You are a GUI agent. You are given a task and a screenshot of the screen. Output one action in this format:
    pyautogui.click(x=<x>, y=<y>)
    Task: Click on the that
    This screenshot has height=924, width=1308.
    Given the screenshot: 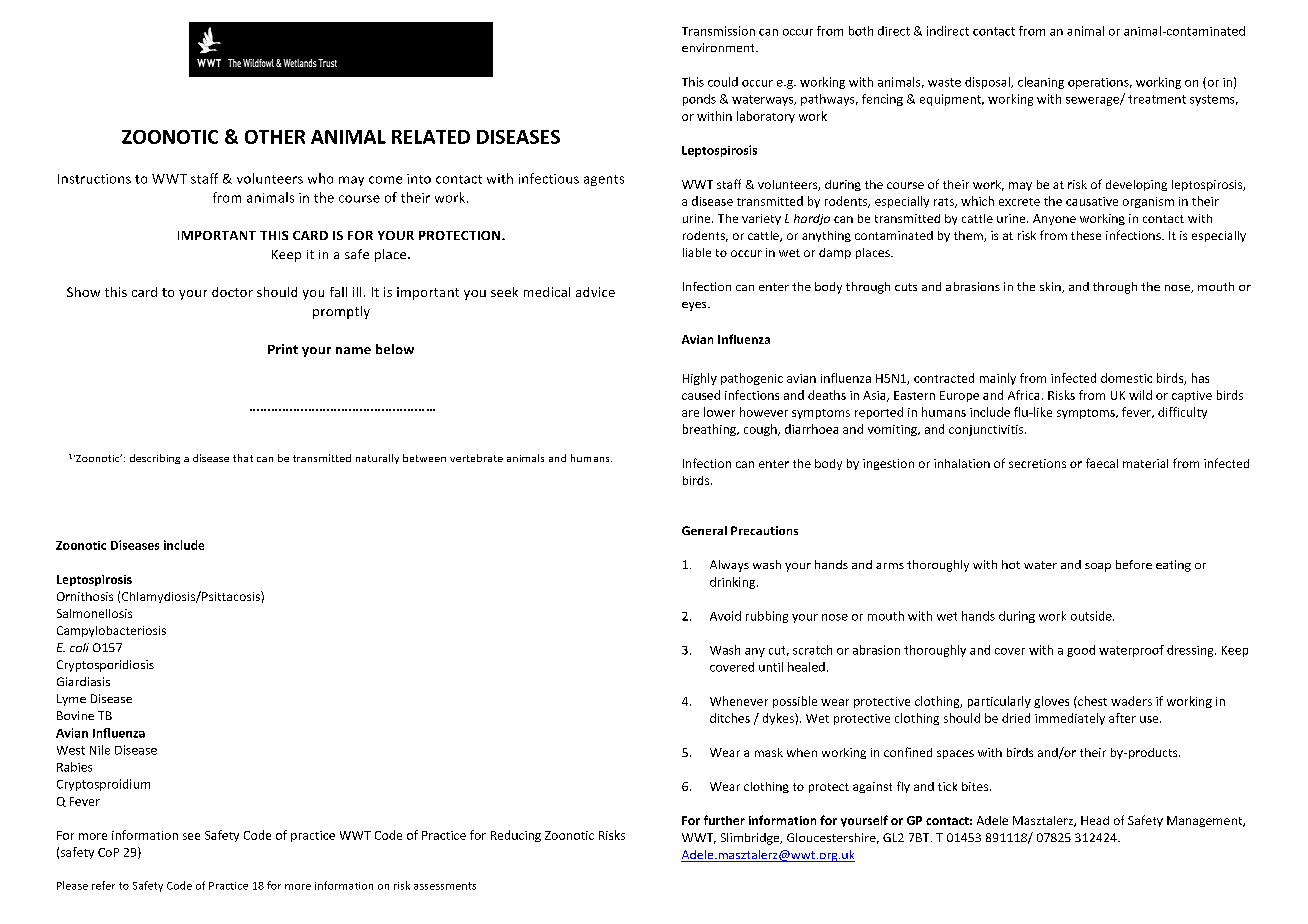 What is the action you would take?
    pyautogui.click(x=243, y=458)
